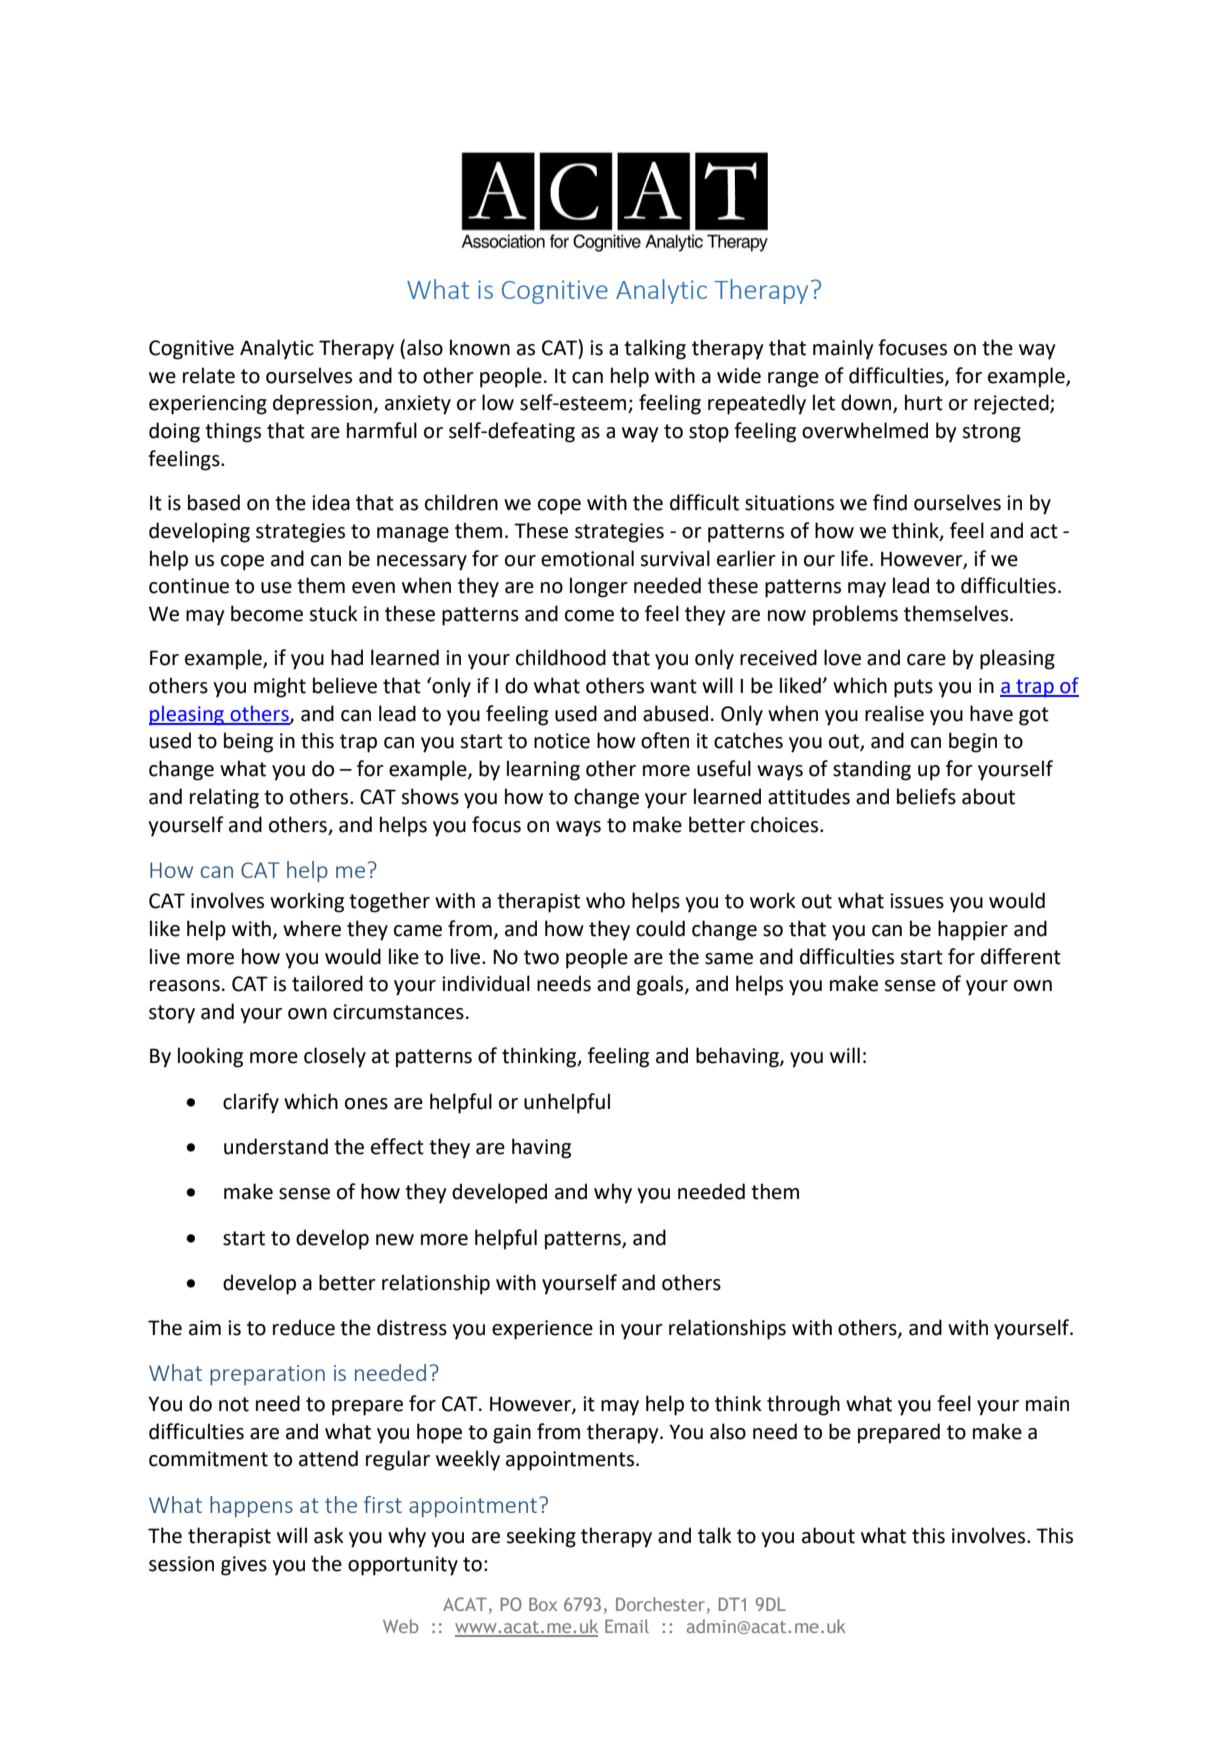 This document has width=1229, height=1738. Describe the element at coordinates (1021, 956) in the document. I see `different` at that location.
